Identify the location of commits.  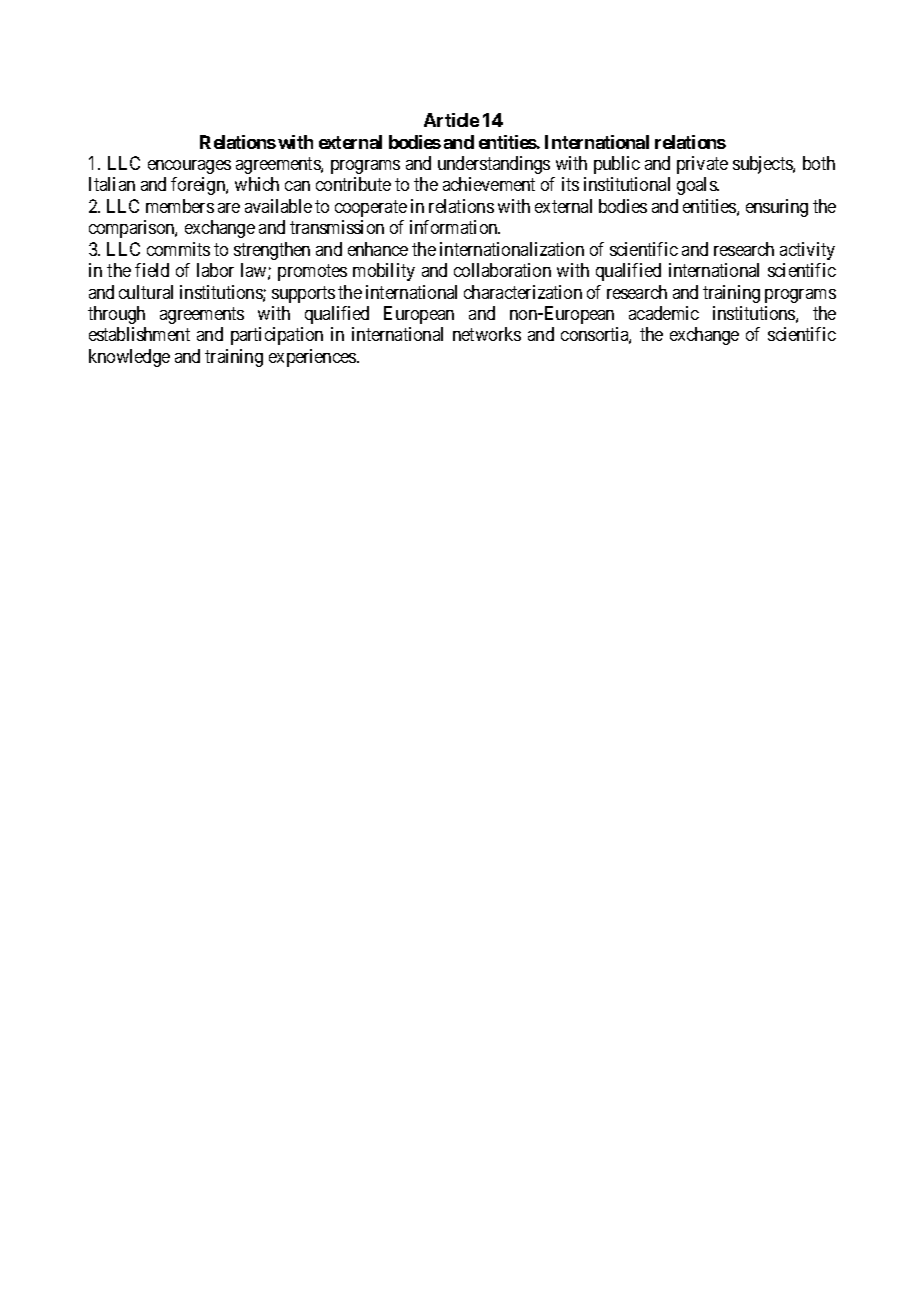
(178, 249).
